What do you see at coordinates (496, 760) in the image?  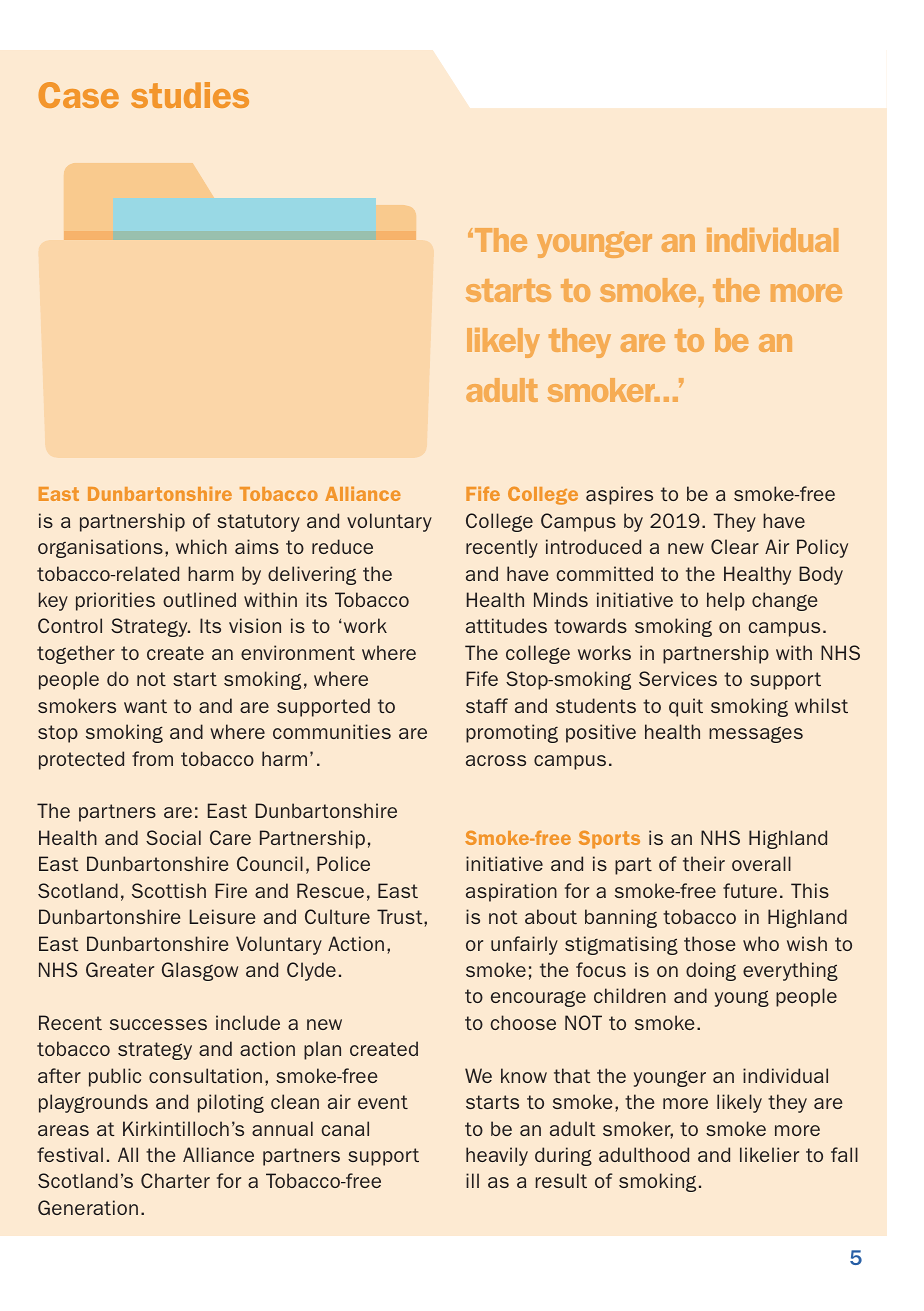 I see `across` at bounding box center [496, 760].
